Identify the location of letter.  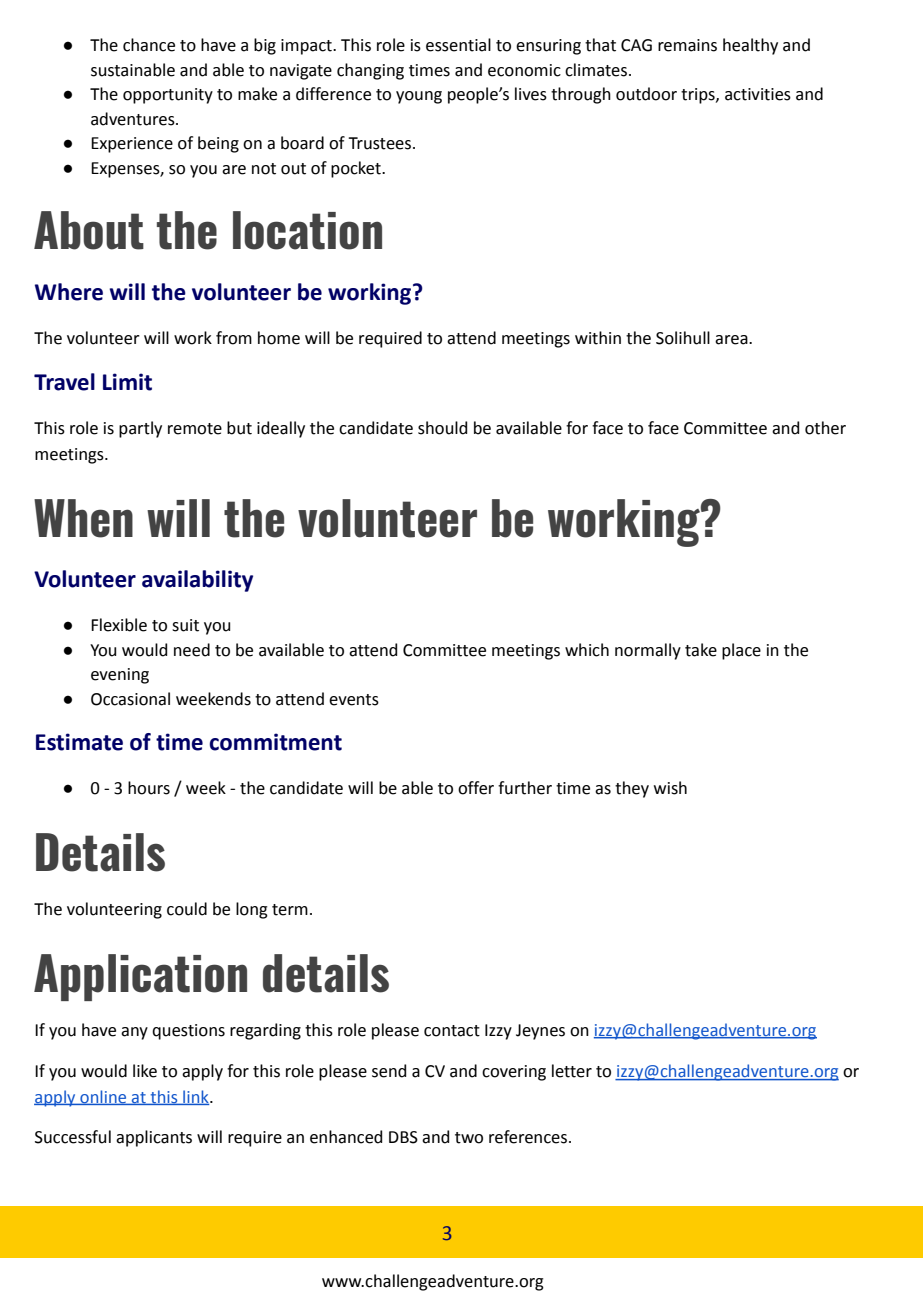
(572, 1071).
